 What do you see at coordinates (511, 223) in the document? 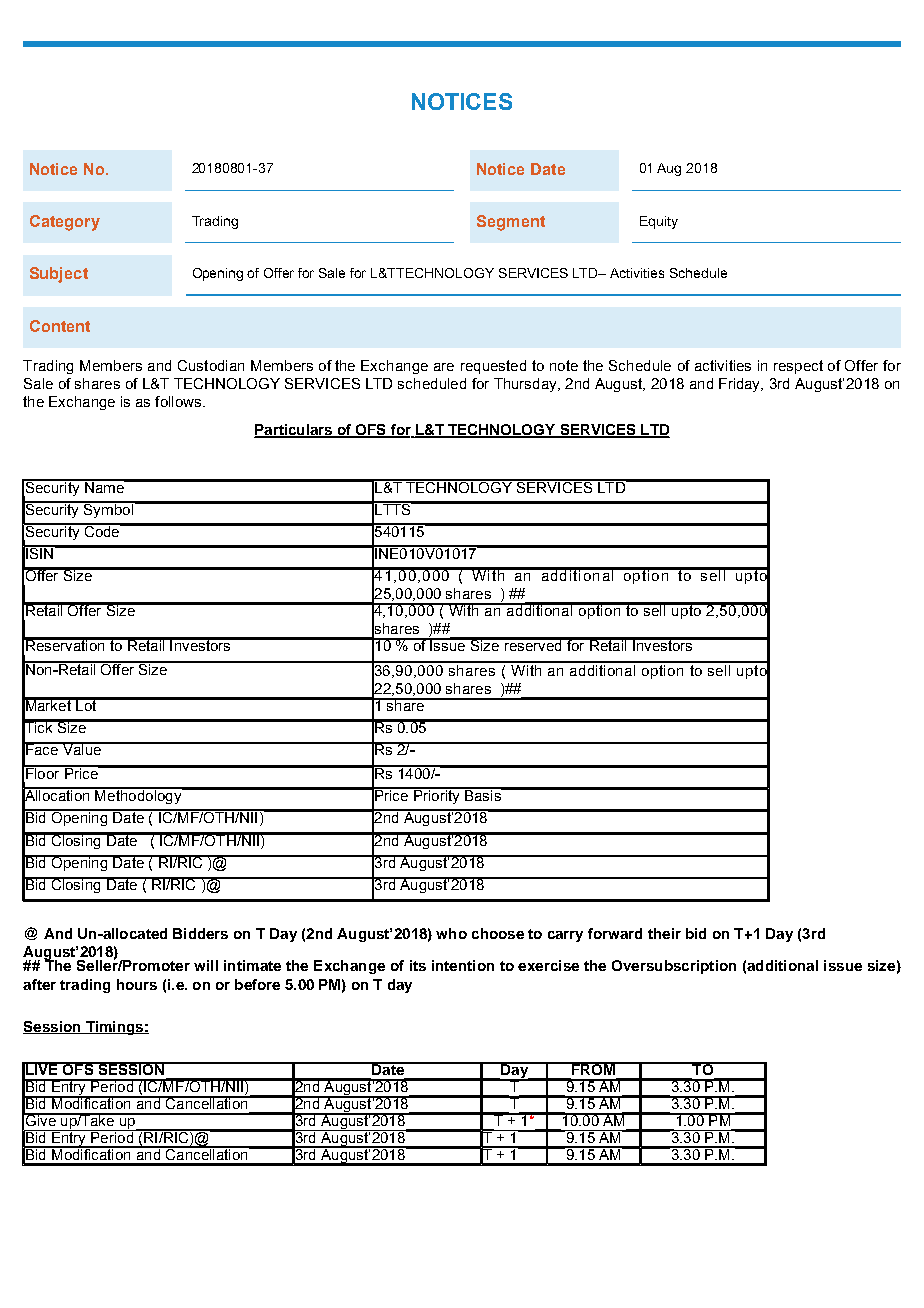
I see `Segment` at bounding box center [511, 223].
